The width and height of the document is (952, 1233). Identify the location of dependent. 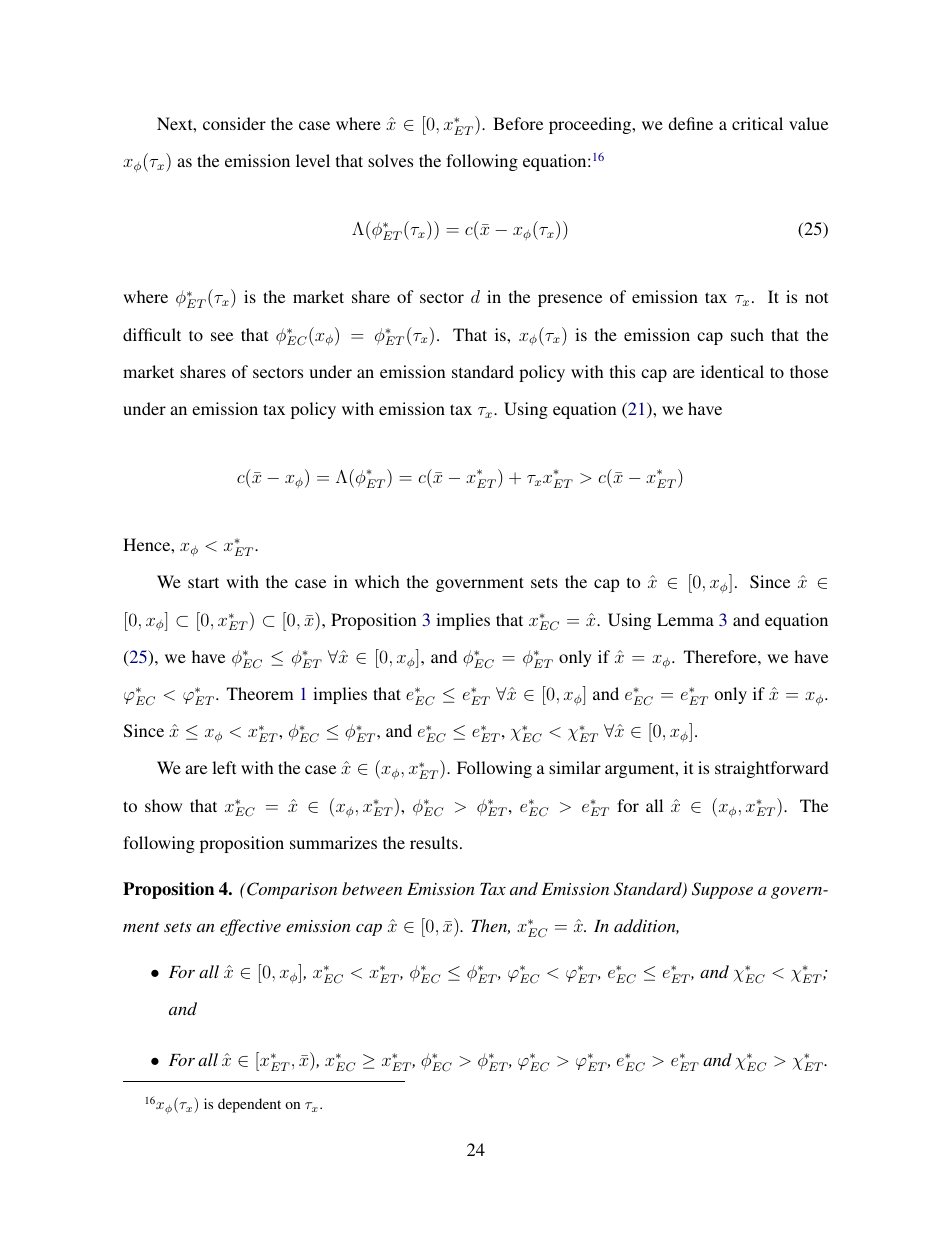
(249, 1105).
